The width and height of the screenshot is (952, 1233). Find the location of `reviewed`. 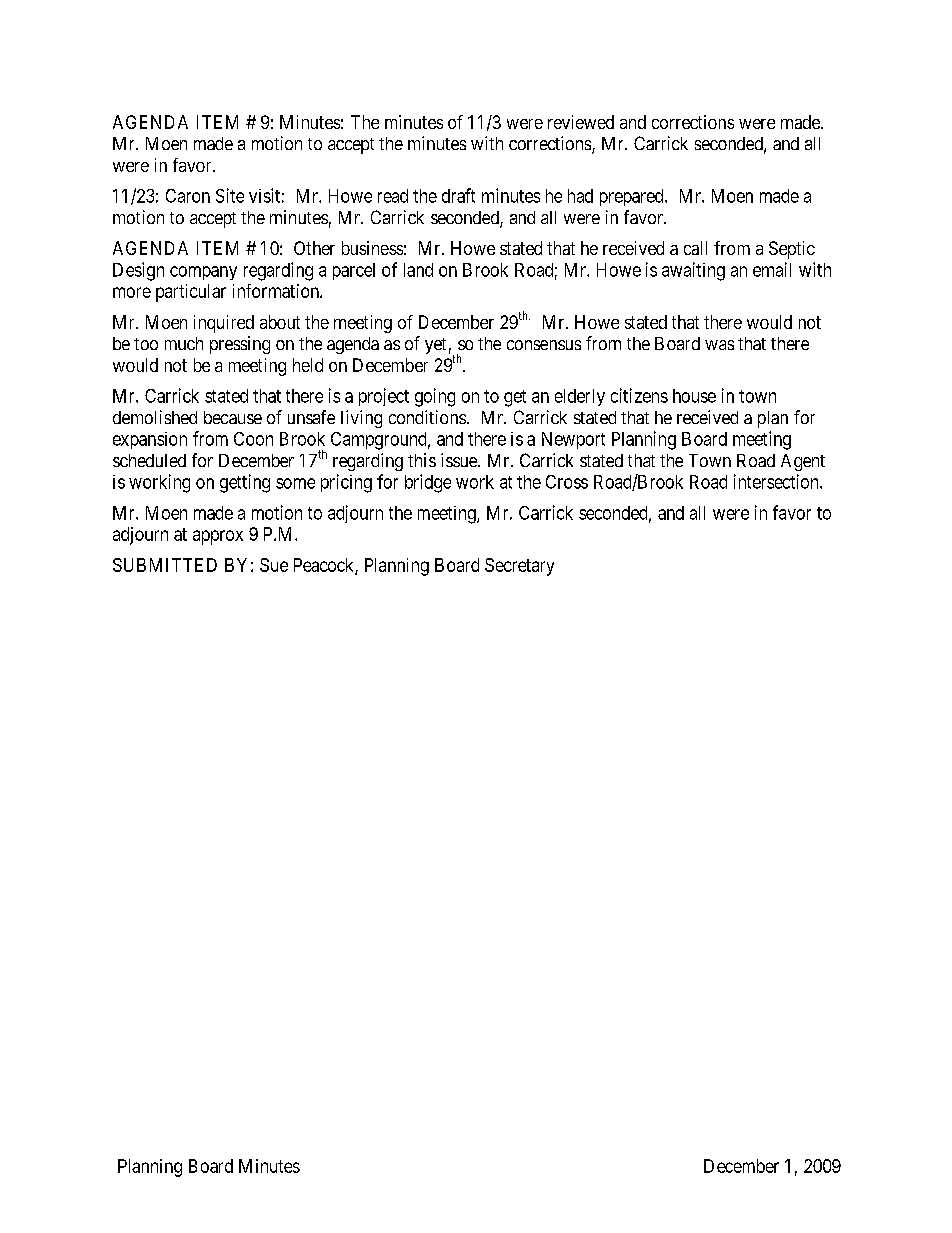

reviewed is located at coordinates (581, 122).
